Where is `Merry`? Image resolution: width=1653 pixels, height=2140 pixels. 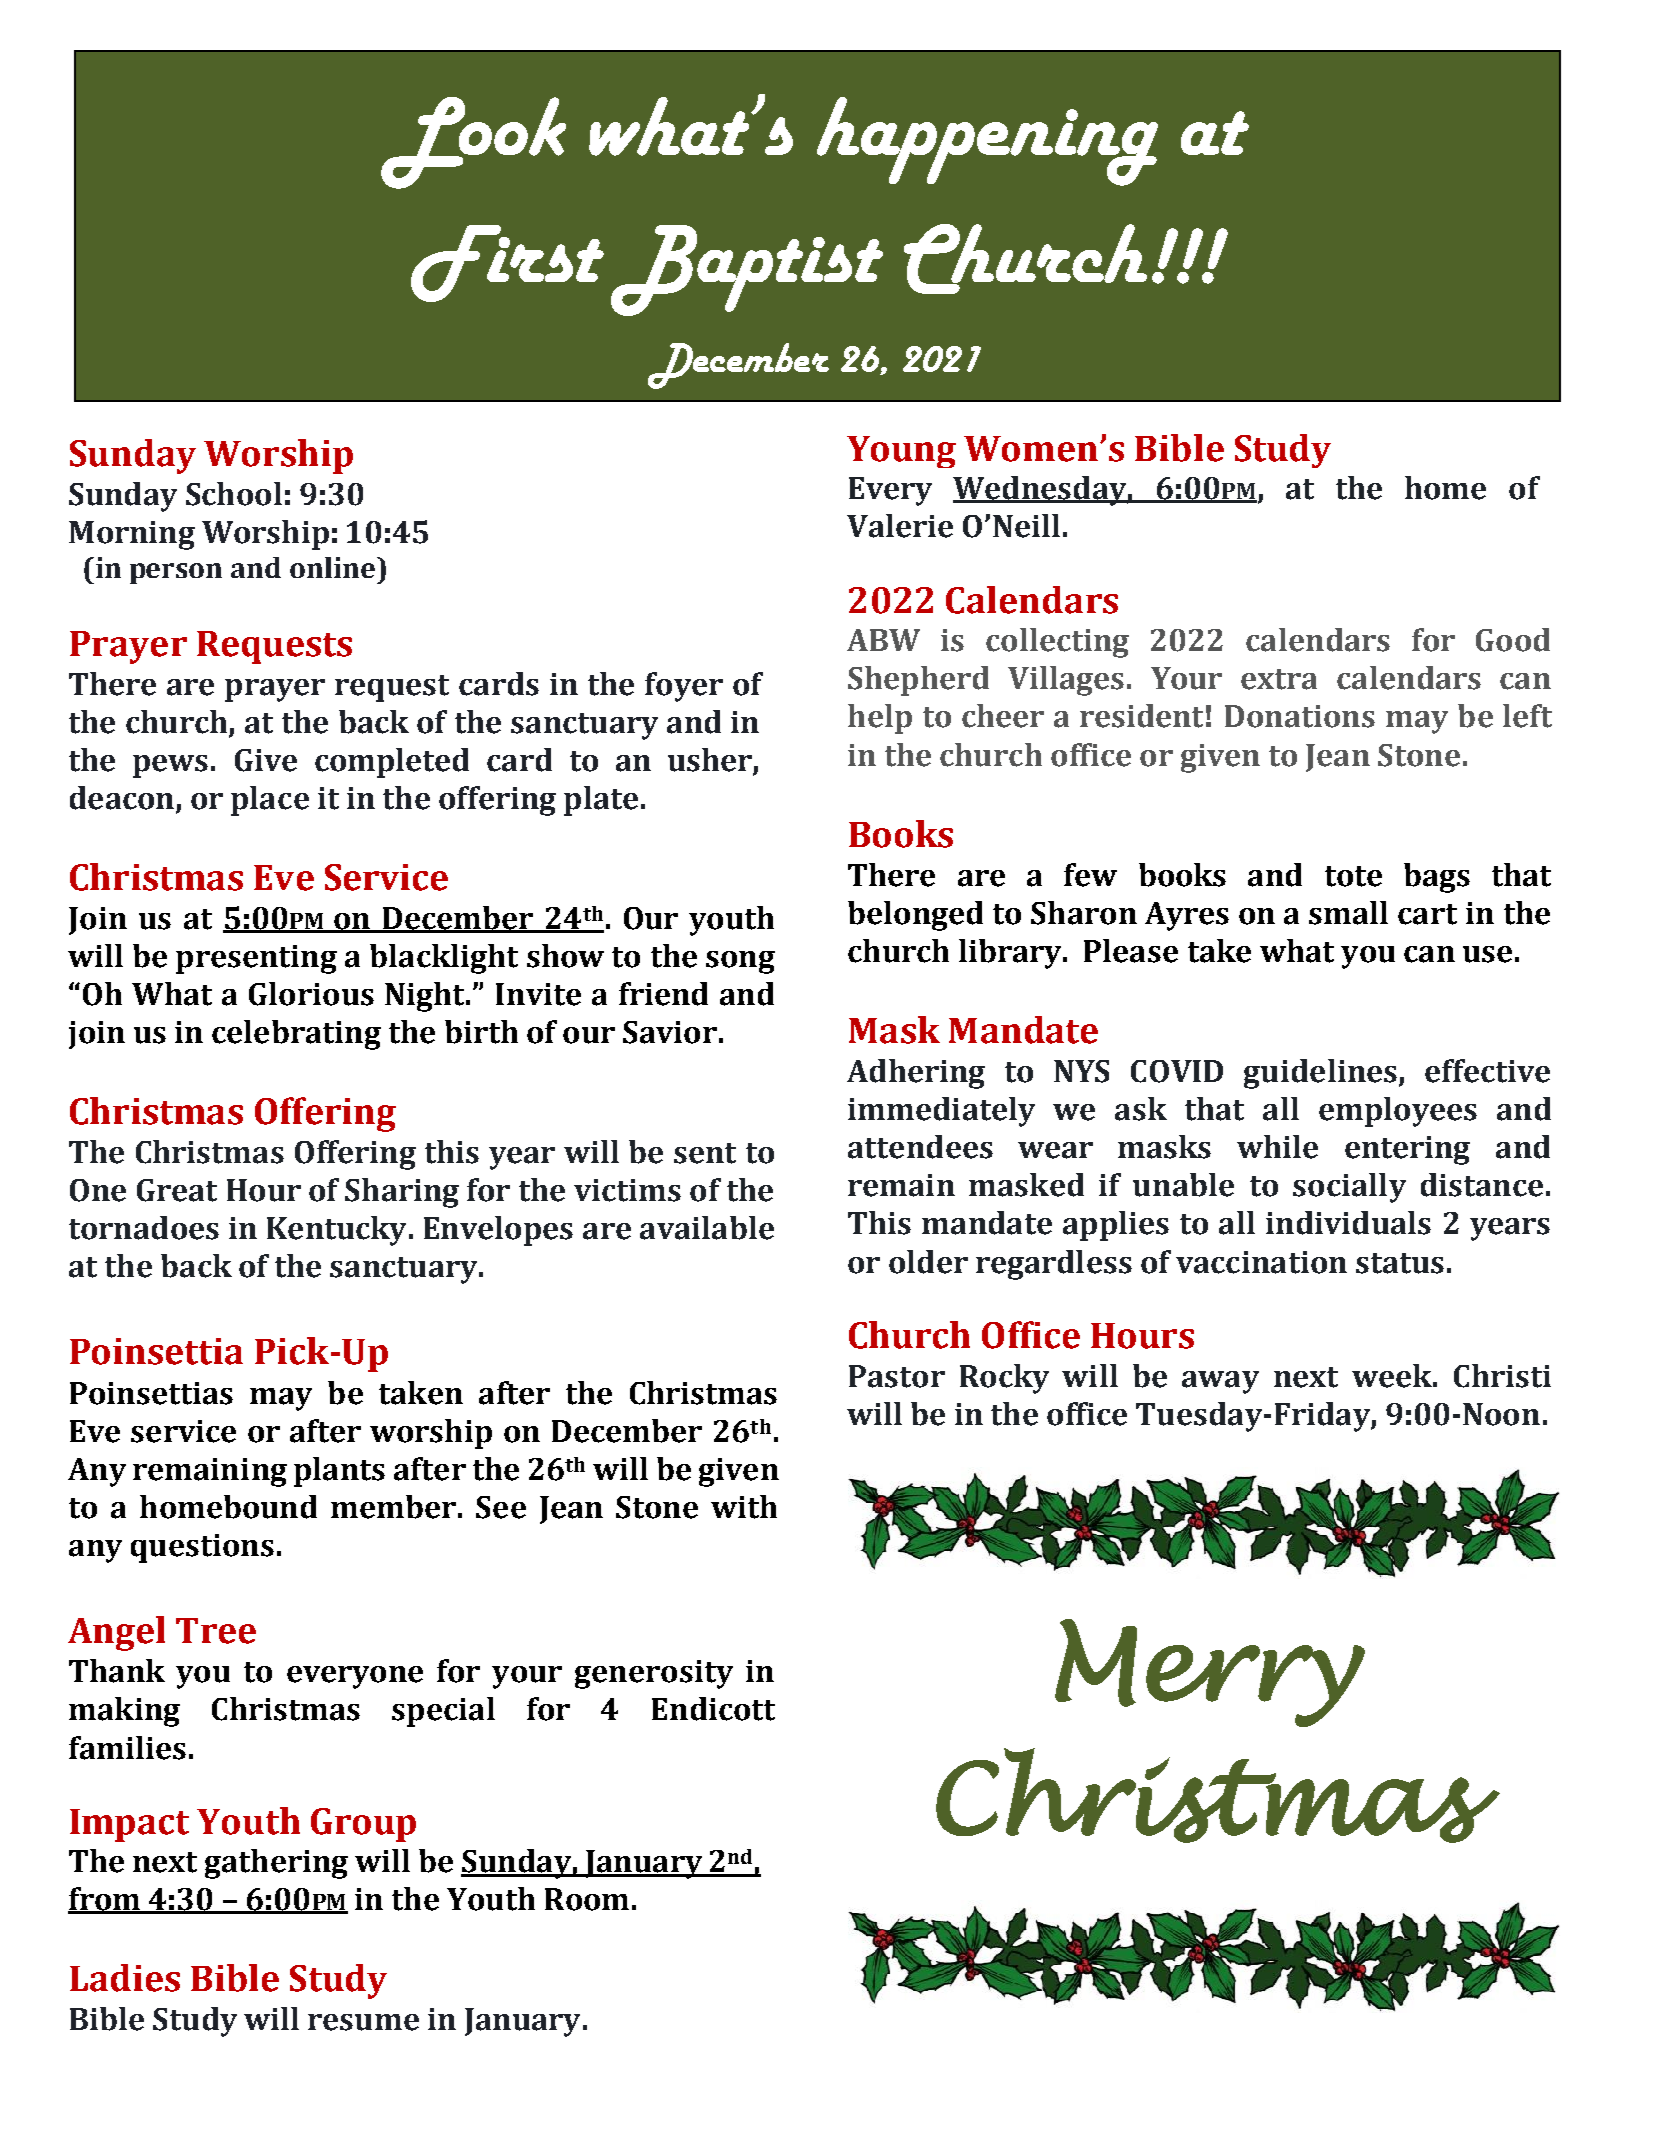 Merry is located at coordinates (1210, 1673).
